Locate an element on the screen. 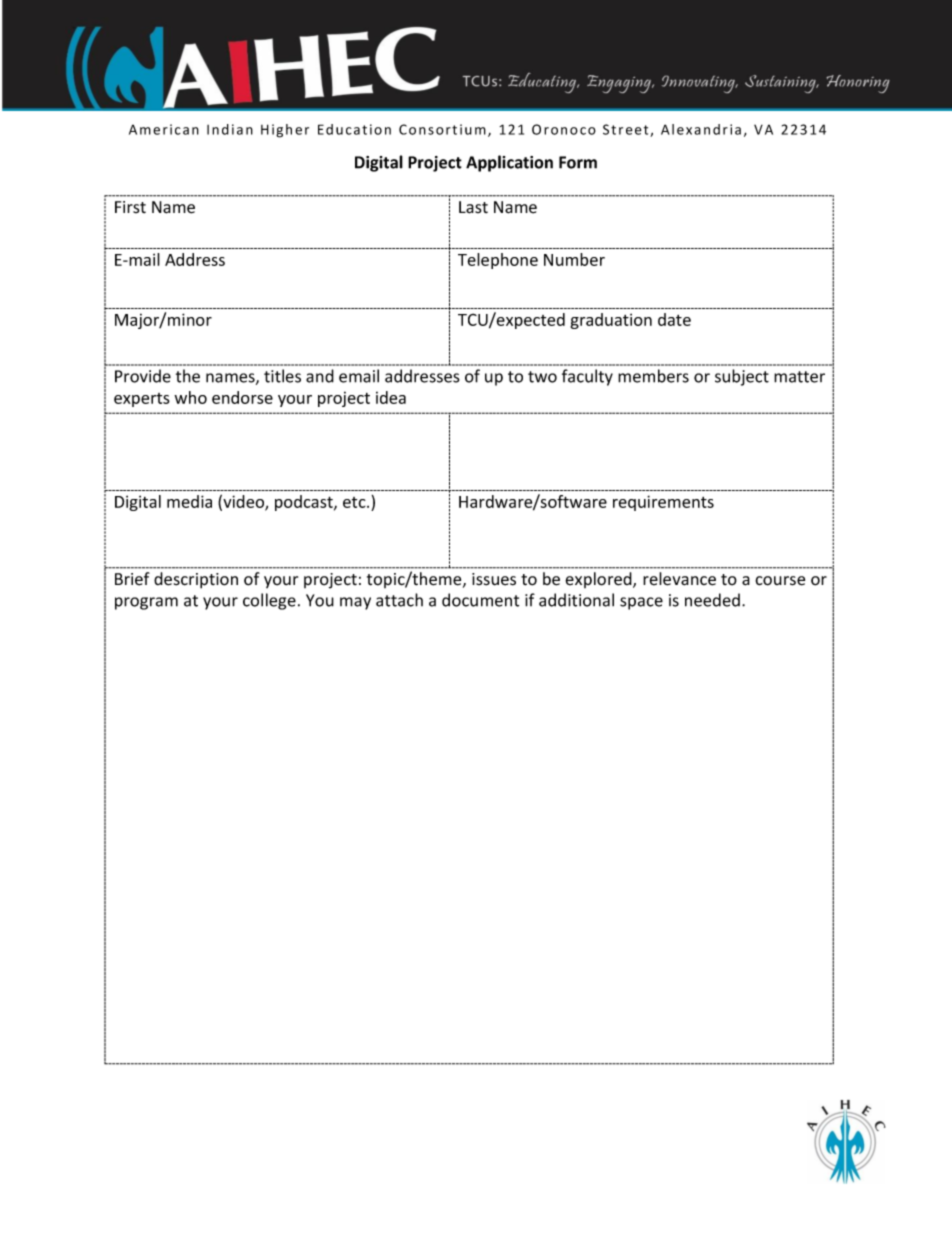  First is located at coordinates (130, 207).
